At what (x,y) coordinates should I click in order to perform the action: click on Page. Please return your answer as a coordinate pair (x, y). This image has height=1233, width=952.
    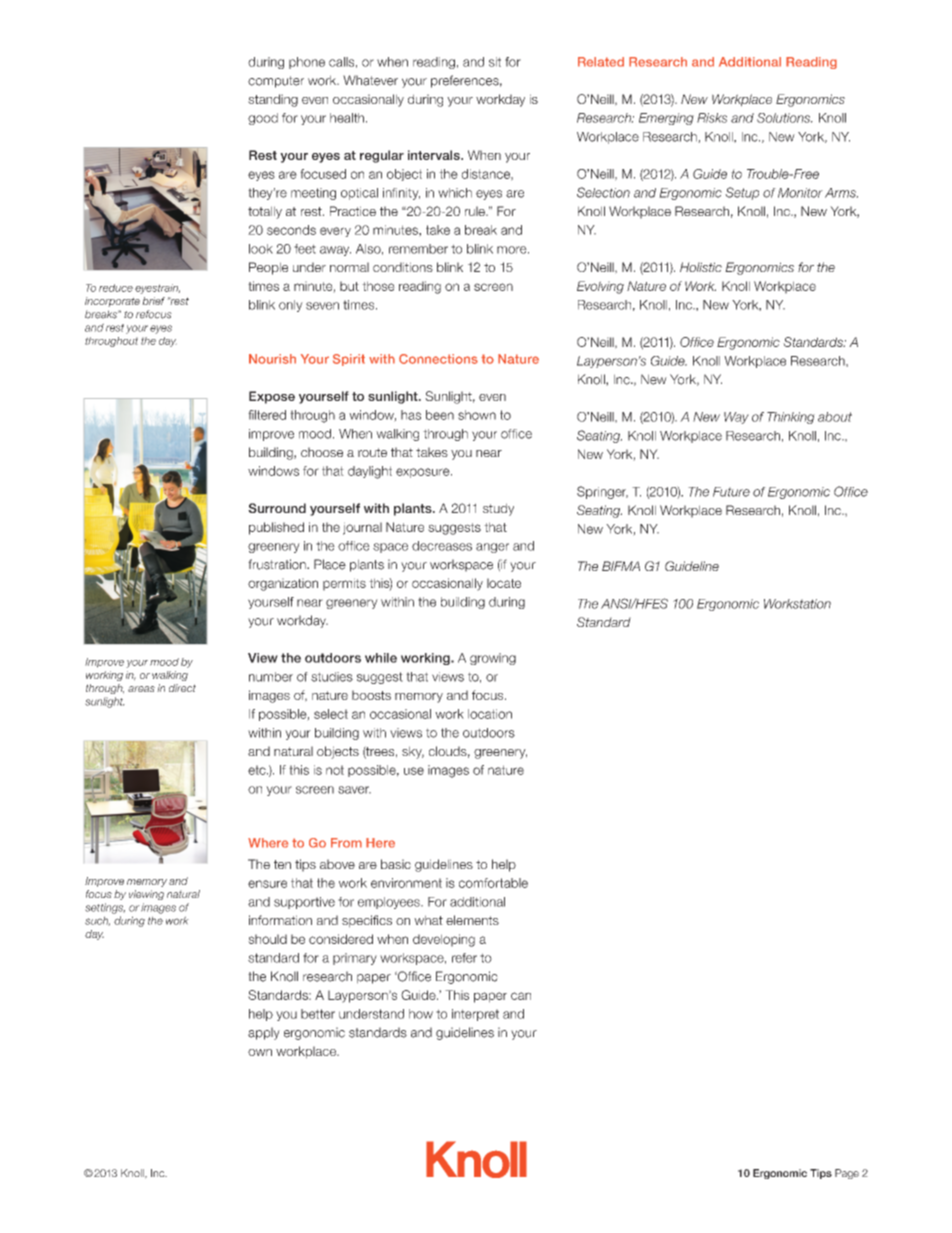
    Looking at the image, I should click on (847, 1174).
